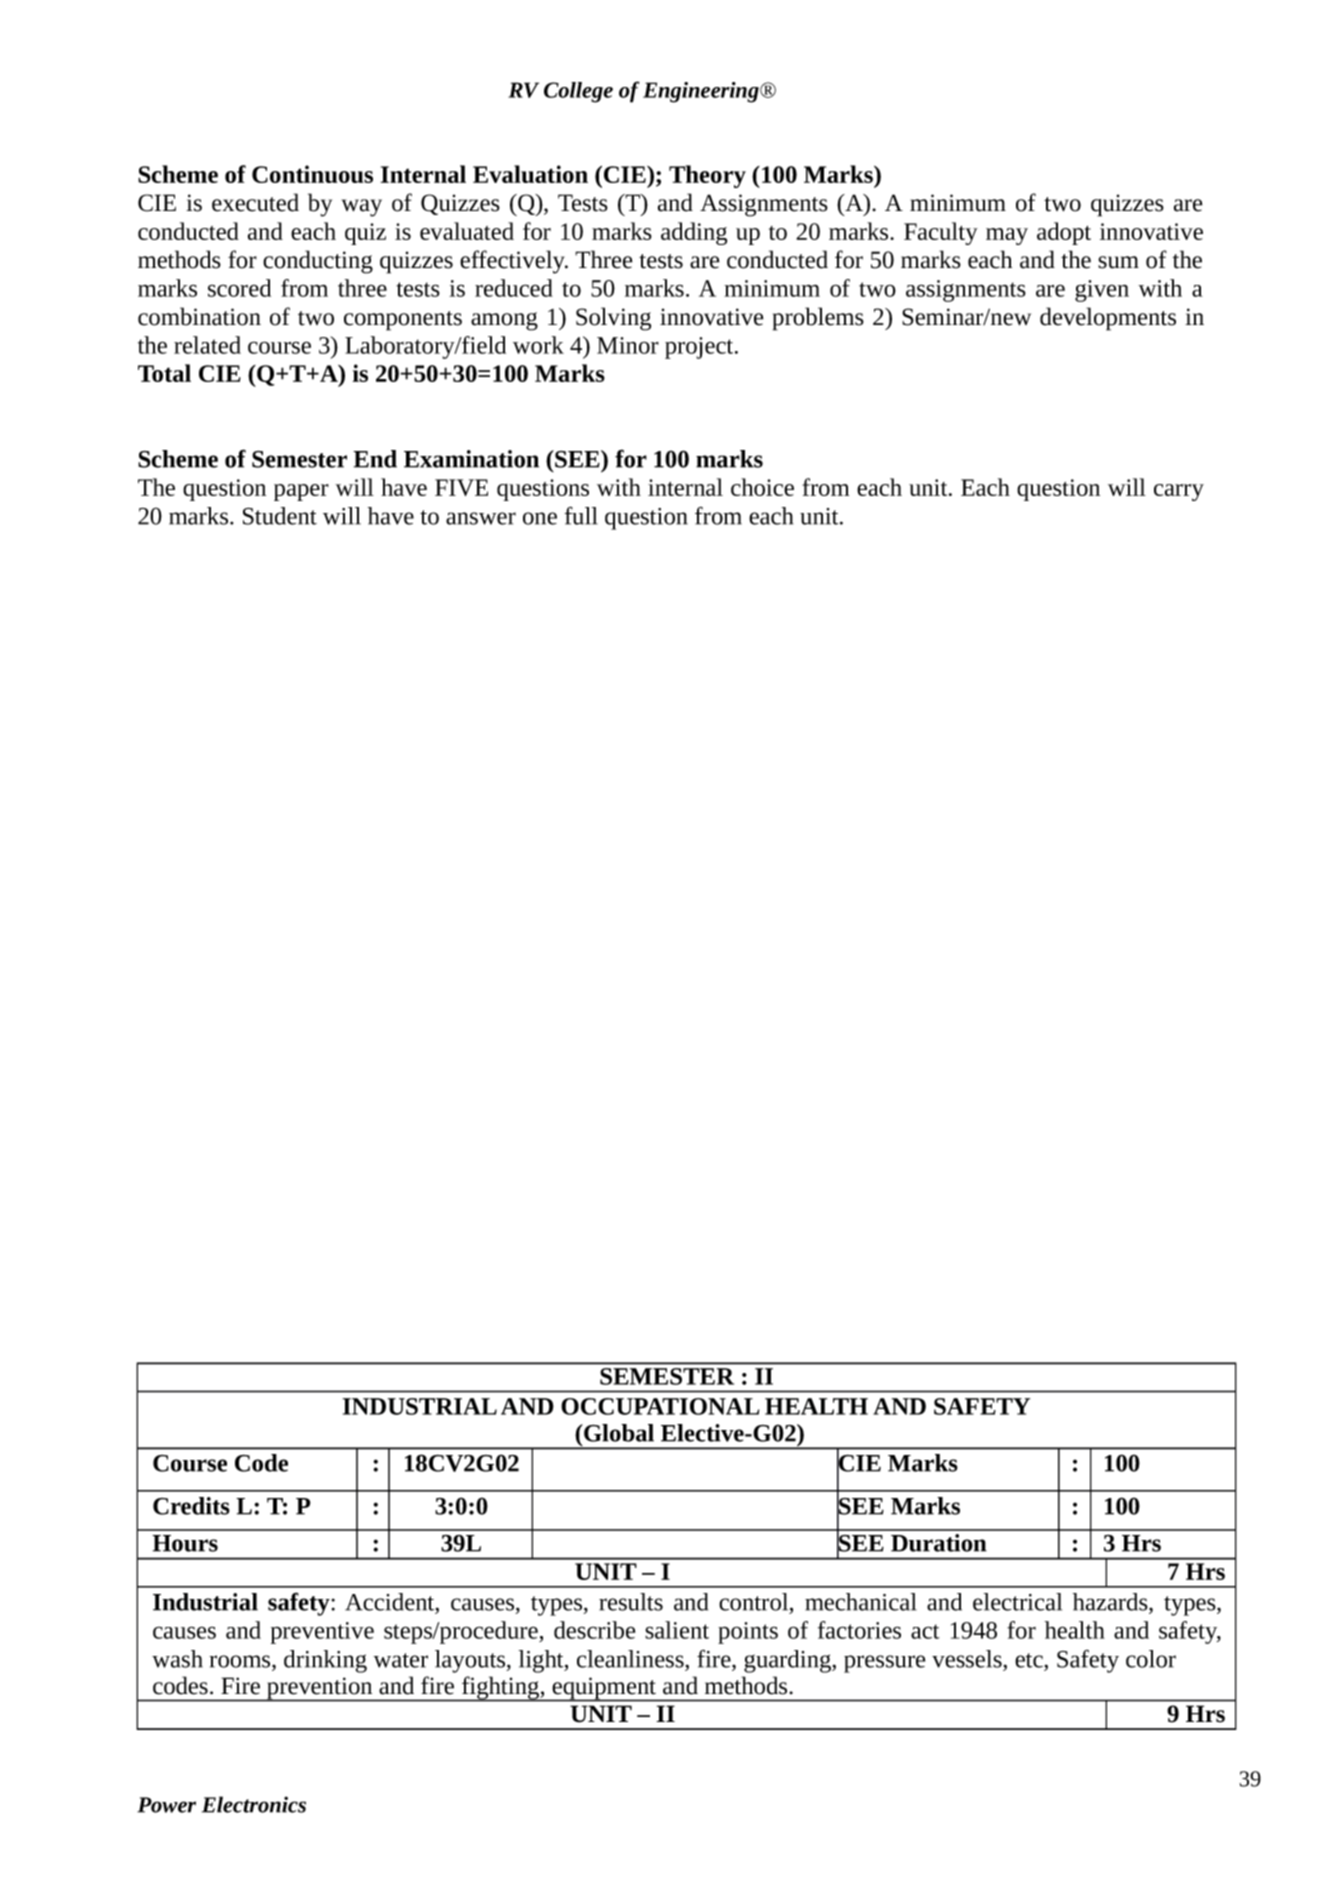 The image size is (1339, 1894). Describe the element at coordinates (312, 174) in the screenshot. I see `Continuous` at that location.
